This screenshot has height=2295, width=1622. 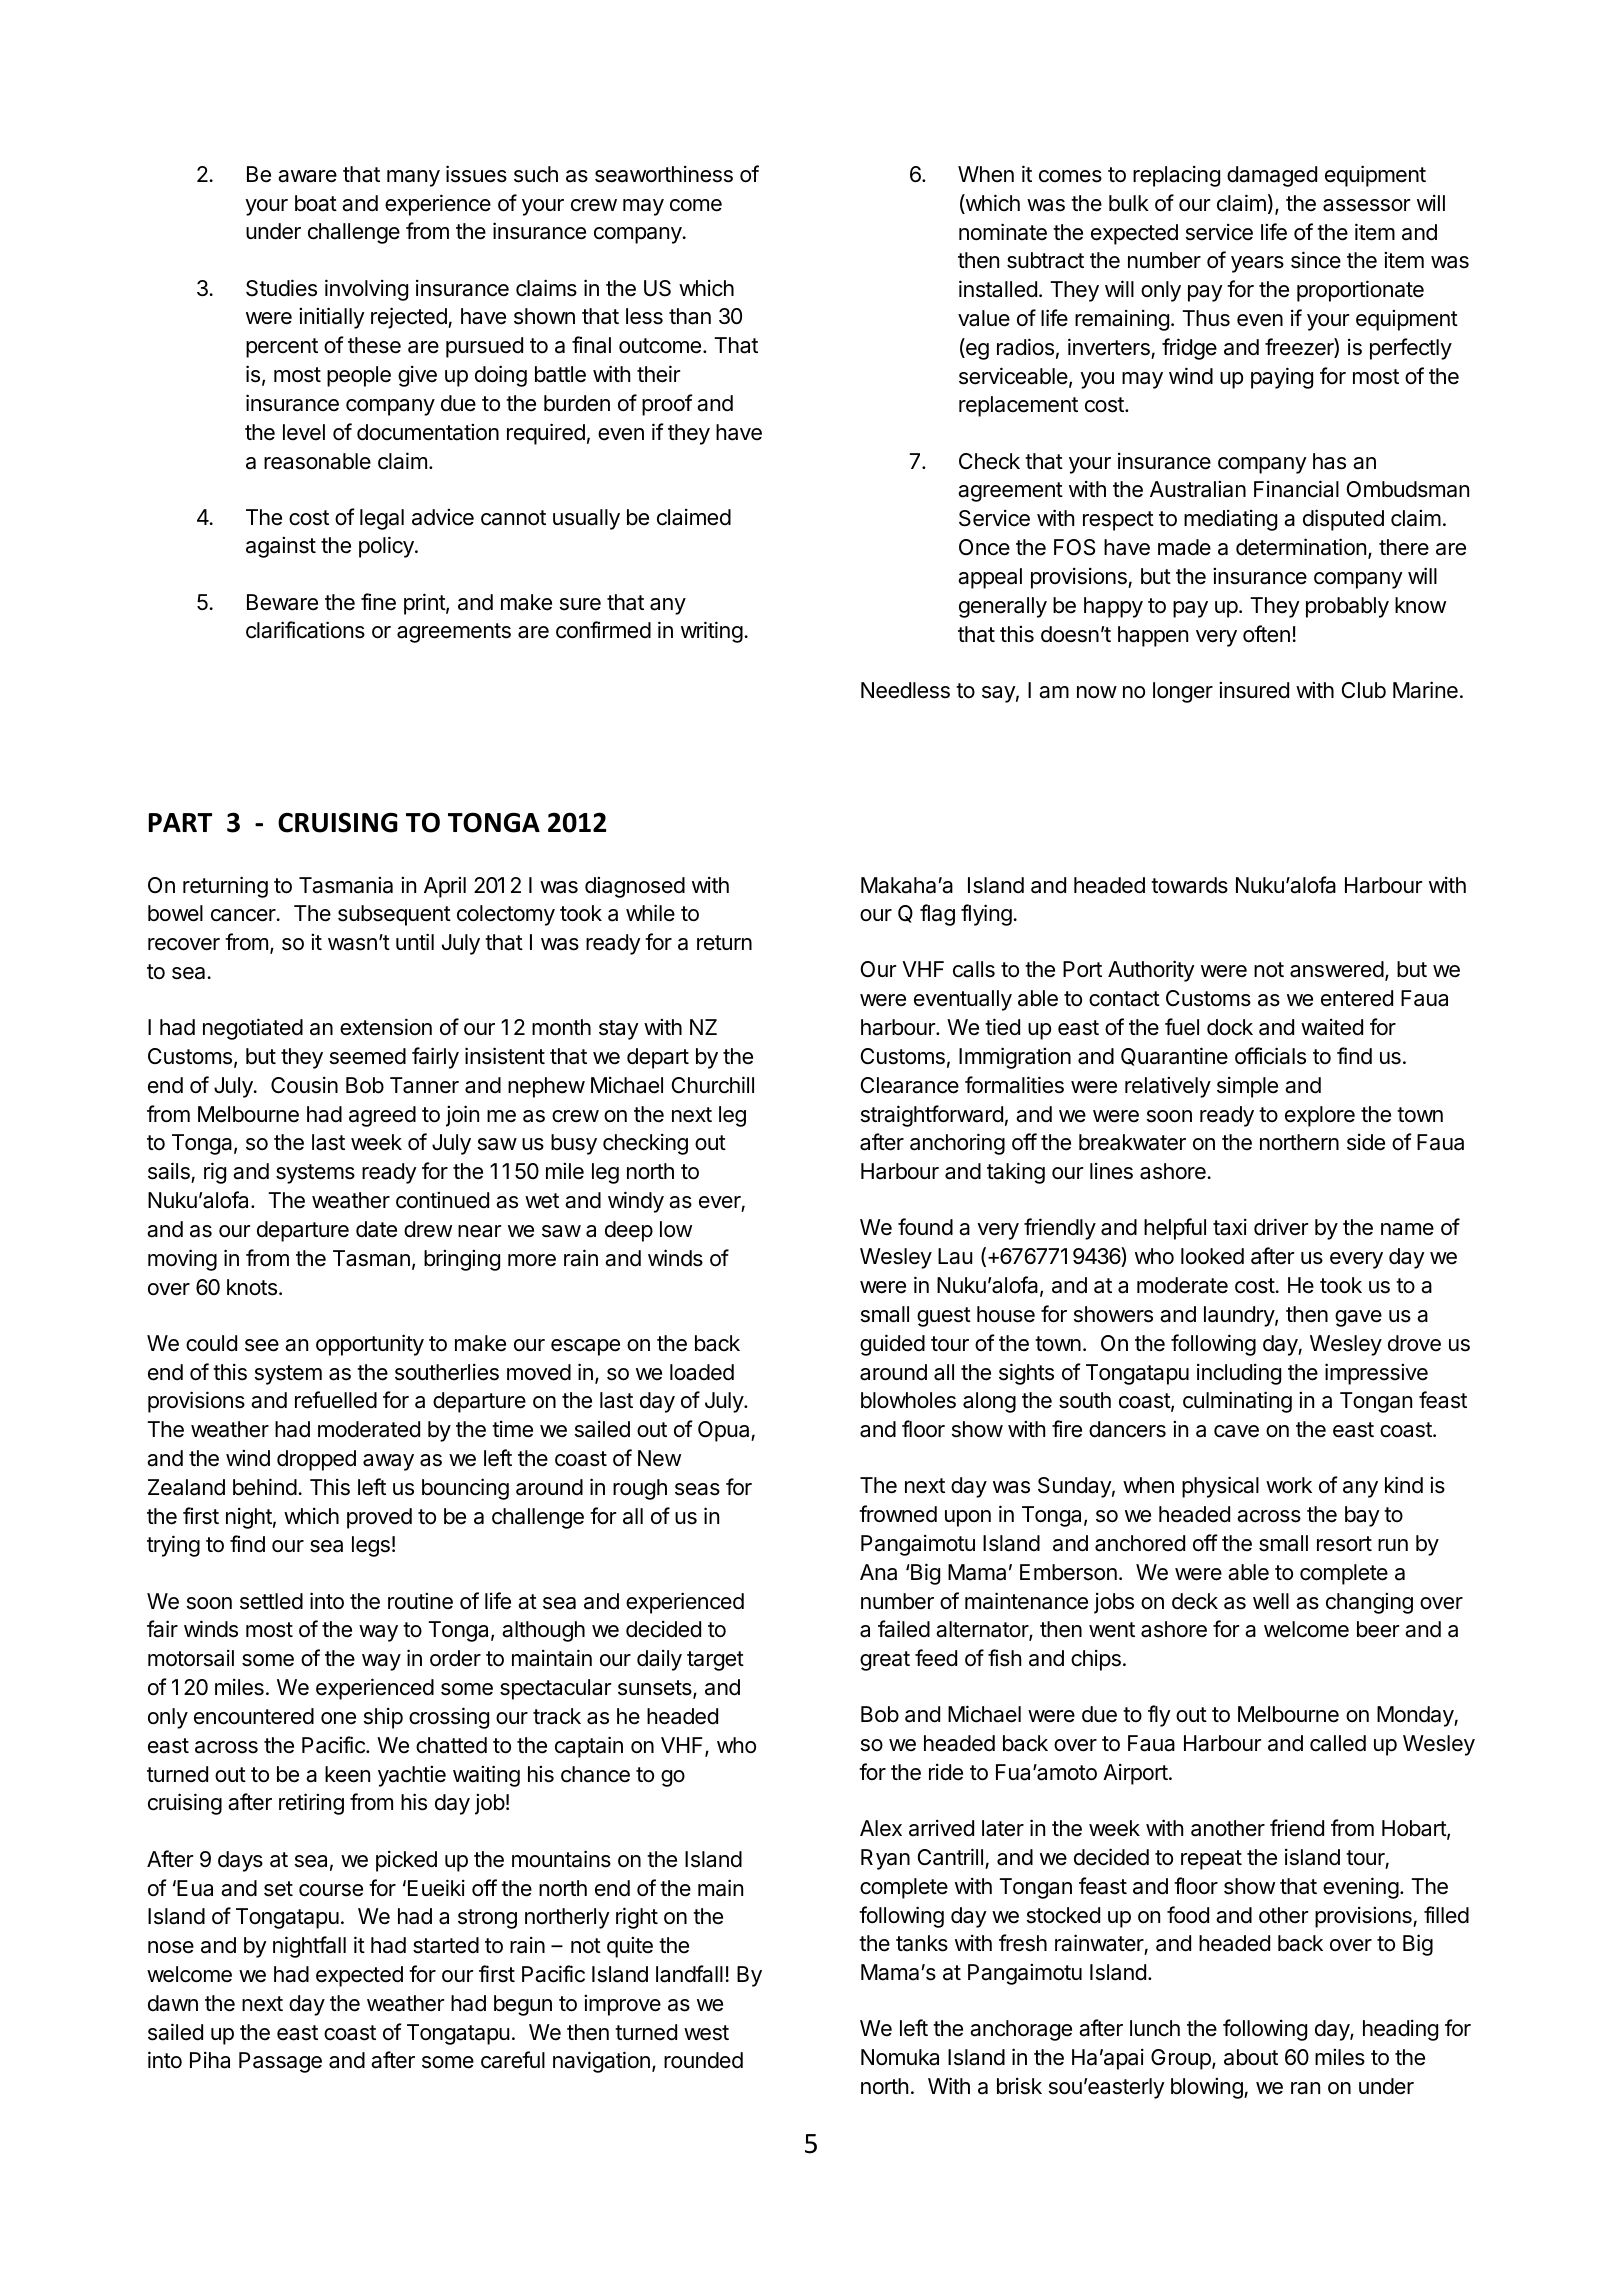 I want to click on boat, so click(x=316, y=203).
